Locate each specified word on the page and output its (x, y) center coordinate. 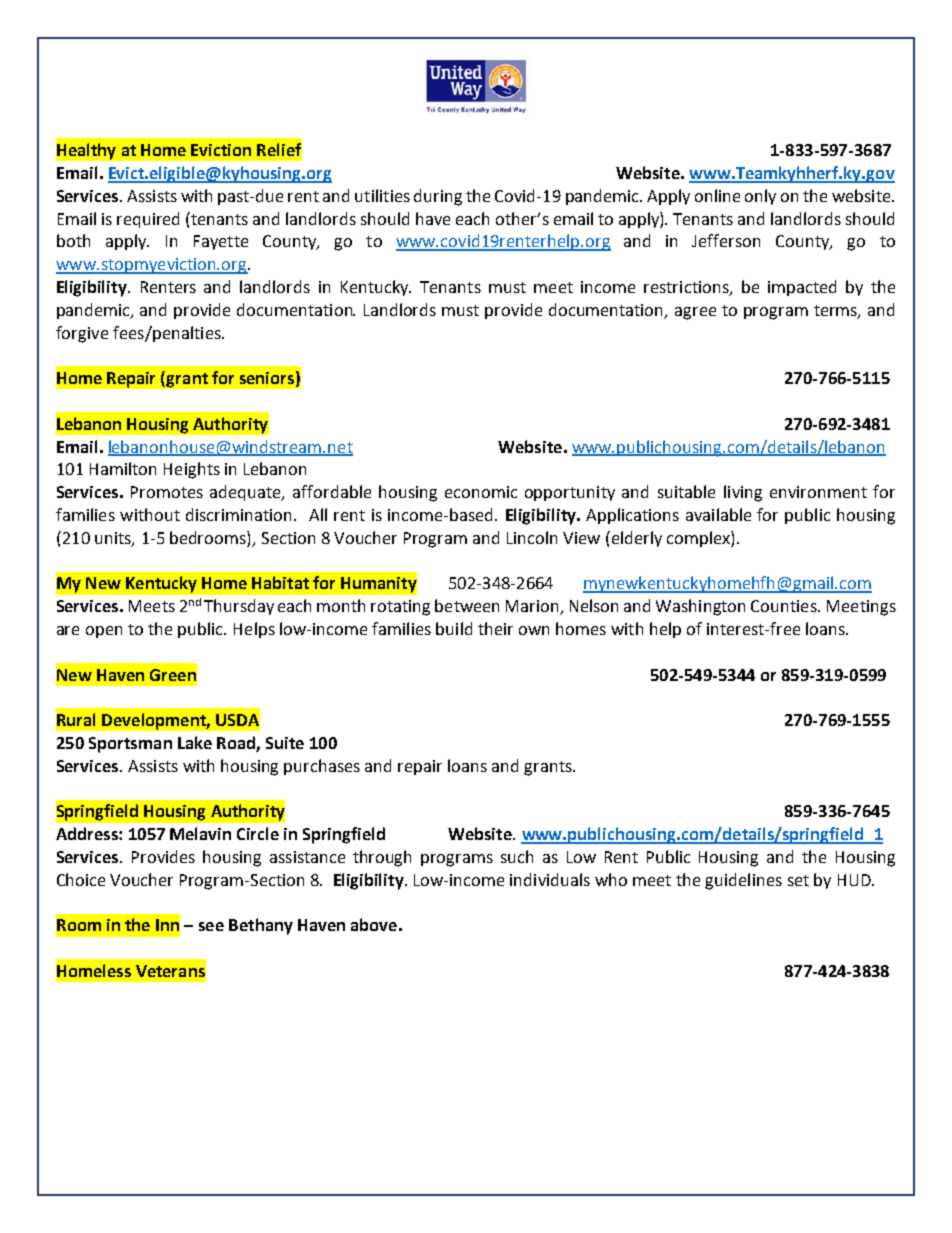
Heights (192, 470)
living (743, 493)
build (454, 628)
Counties (785, 606)
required (148, 220)
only (760, 197)
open (104, 632)
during (438, 197)
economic (481, 492)
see (211, 926)
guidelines (743, 881)
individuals (550, 879)
